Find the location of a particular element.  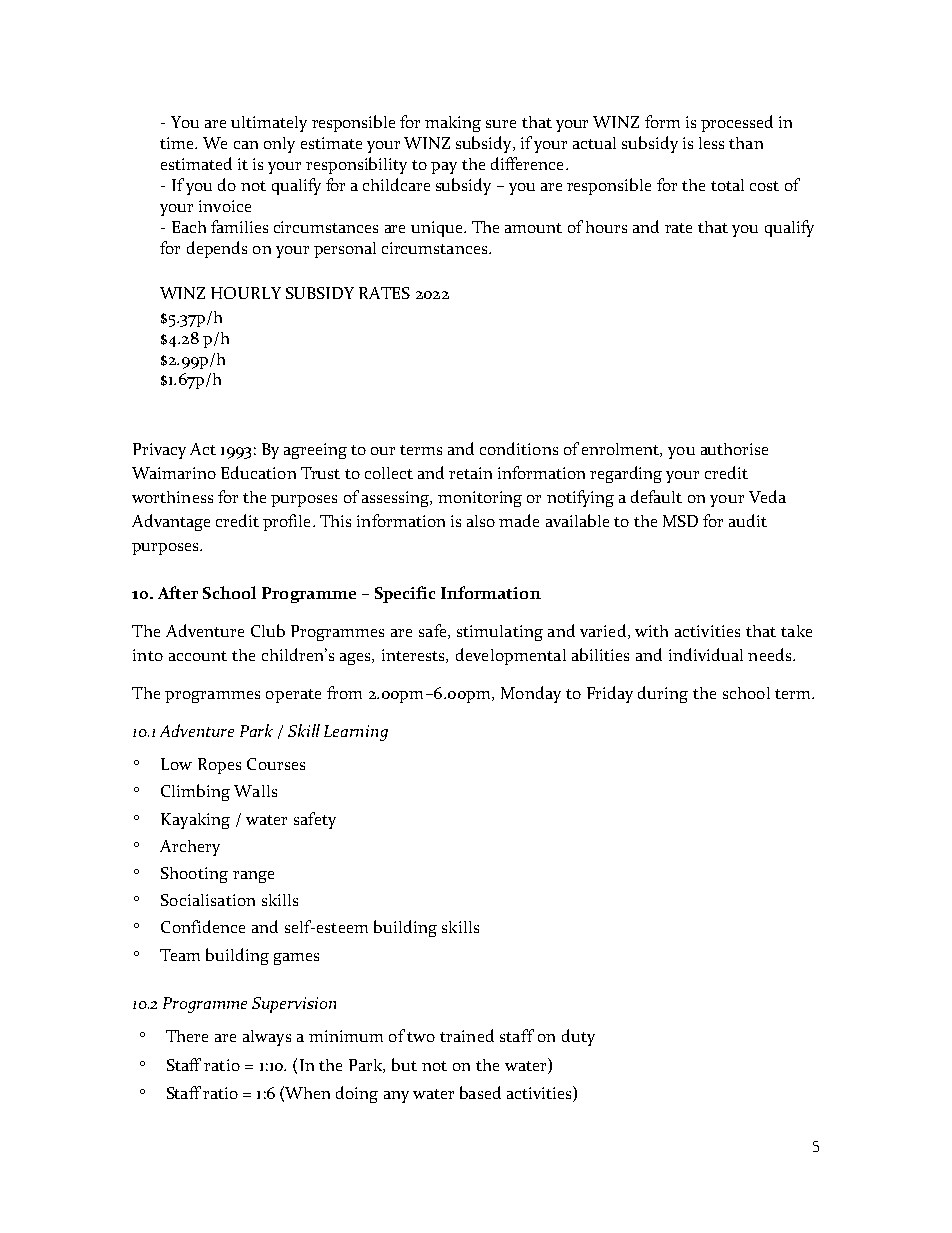

retain is located at coordinates (470, 473).
